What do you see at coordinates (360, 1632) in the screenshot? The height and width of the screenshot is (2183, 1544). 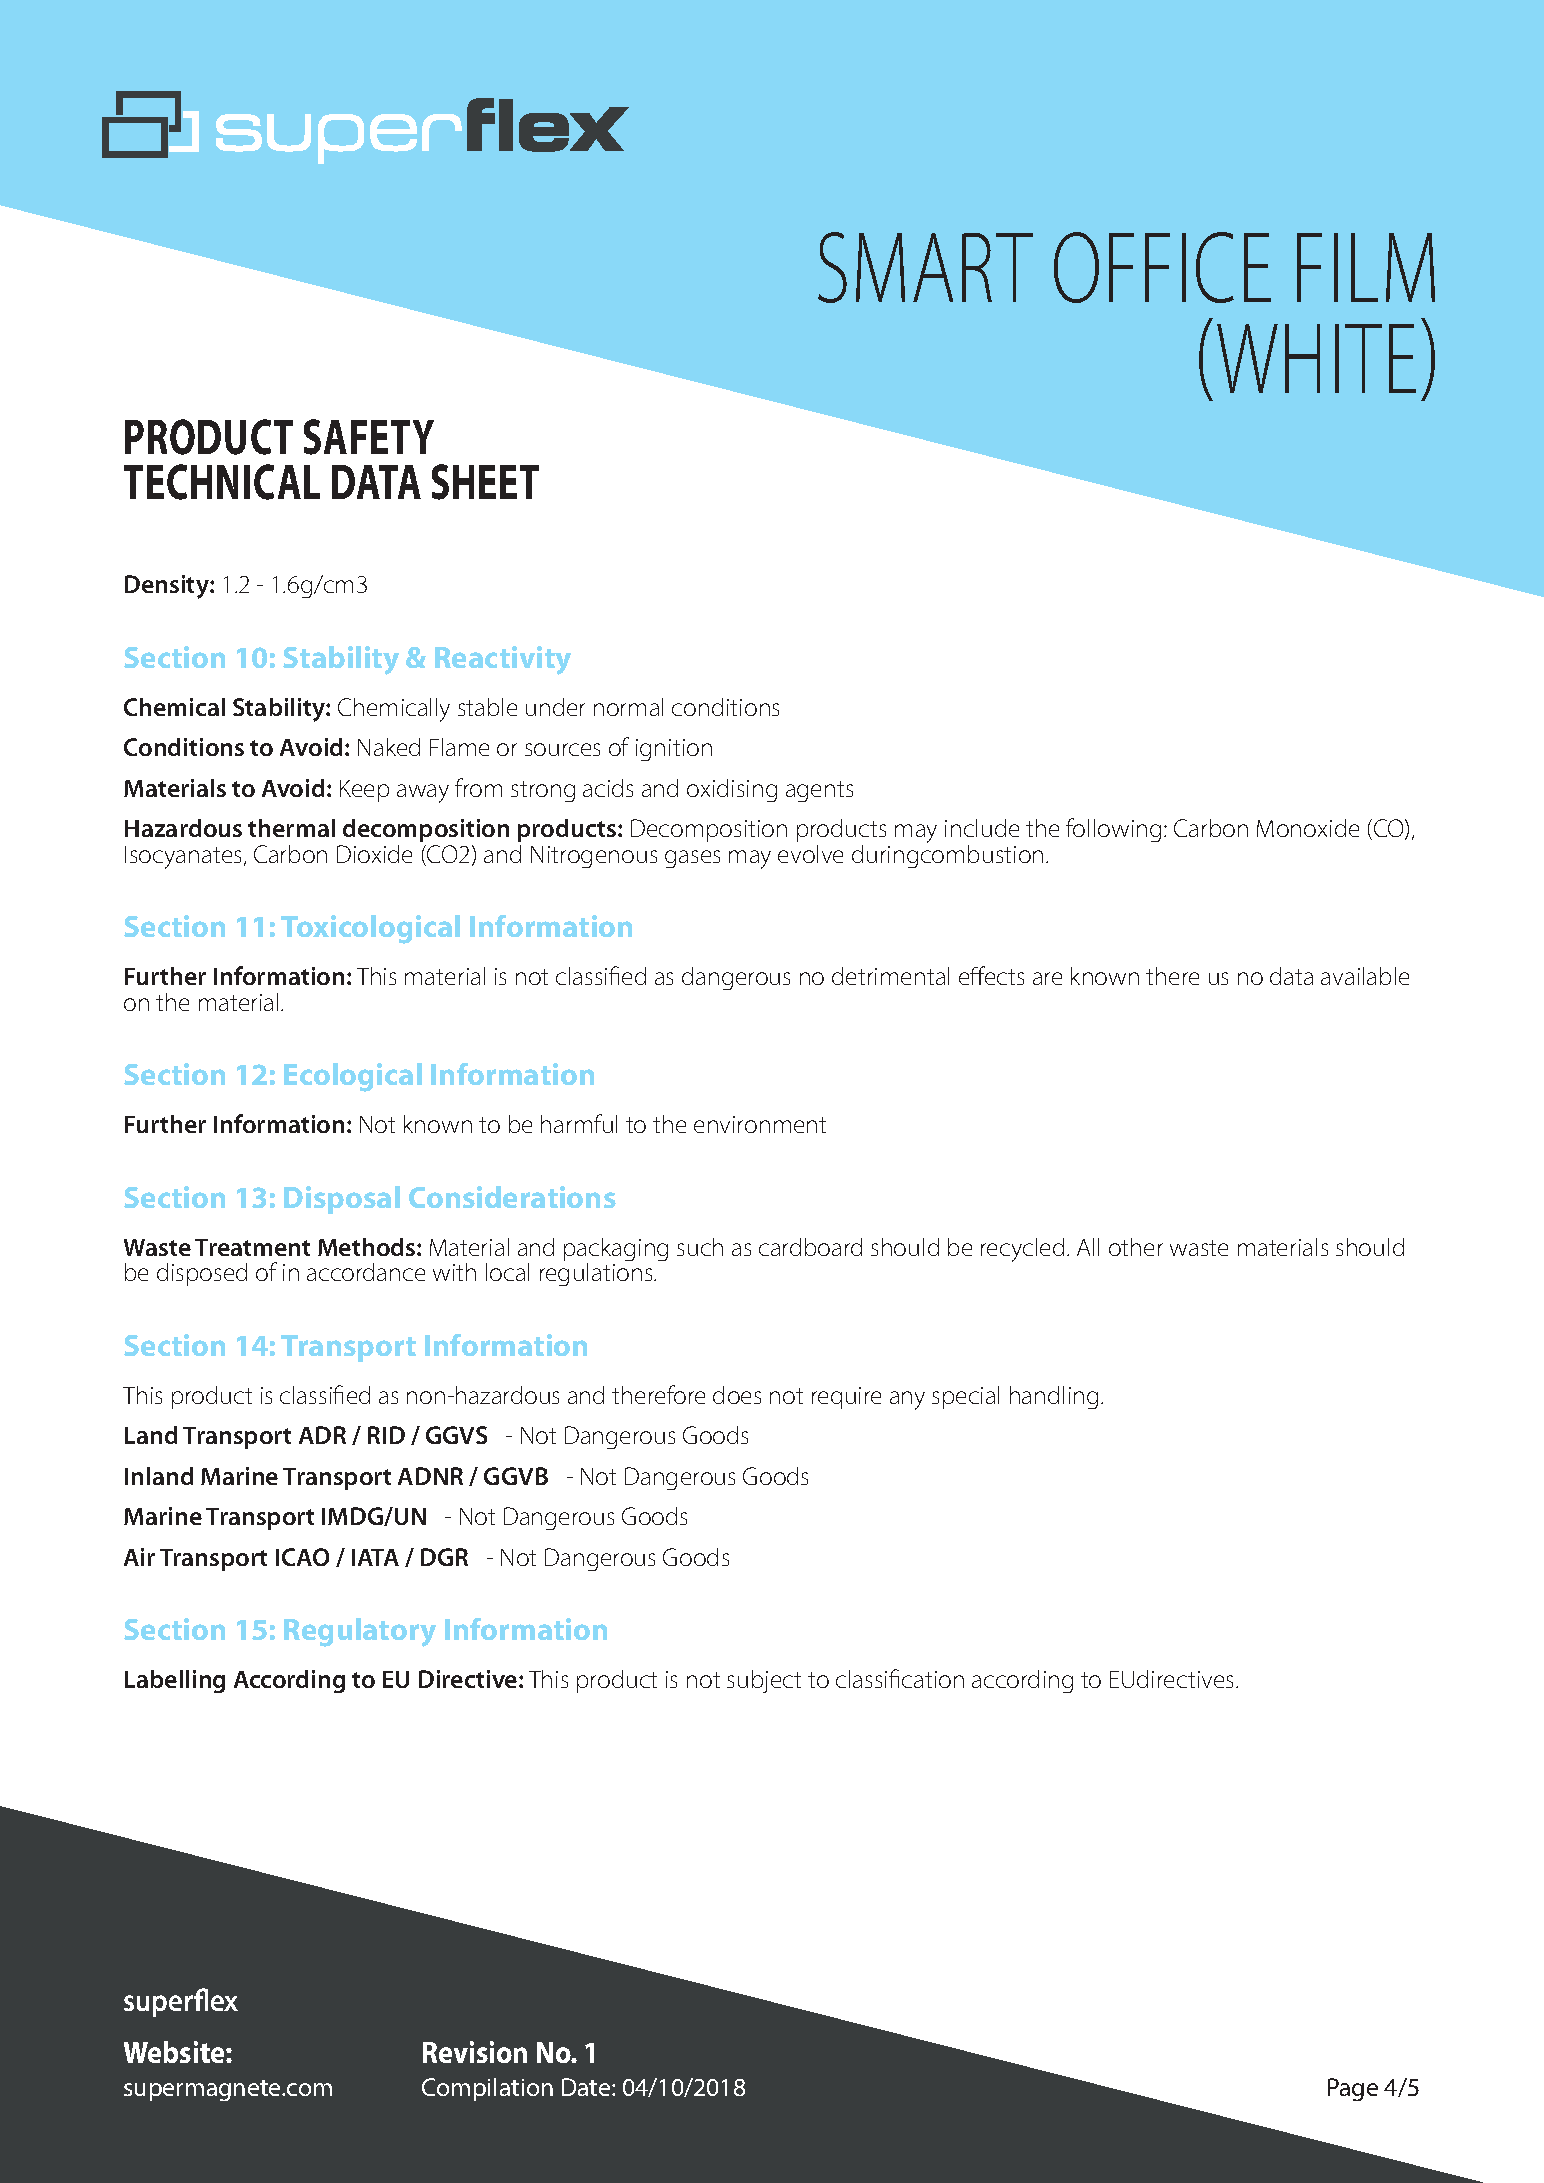 I see `Regulatory` at bounding box center [360, 1632].
